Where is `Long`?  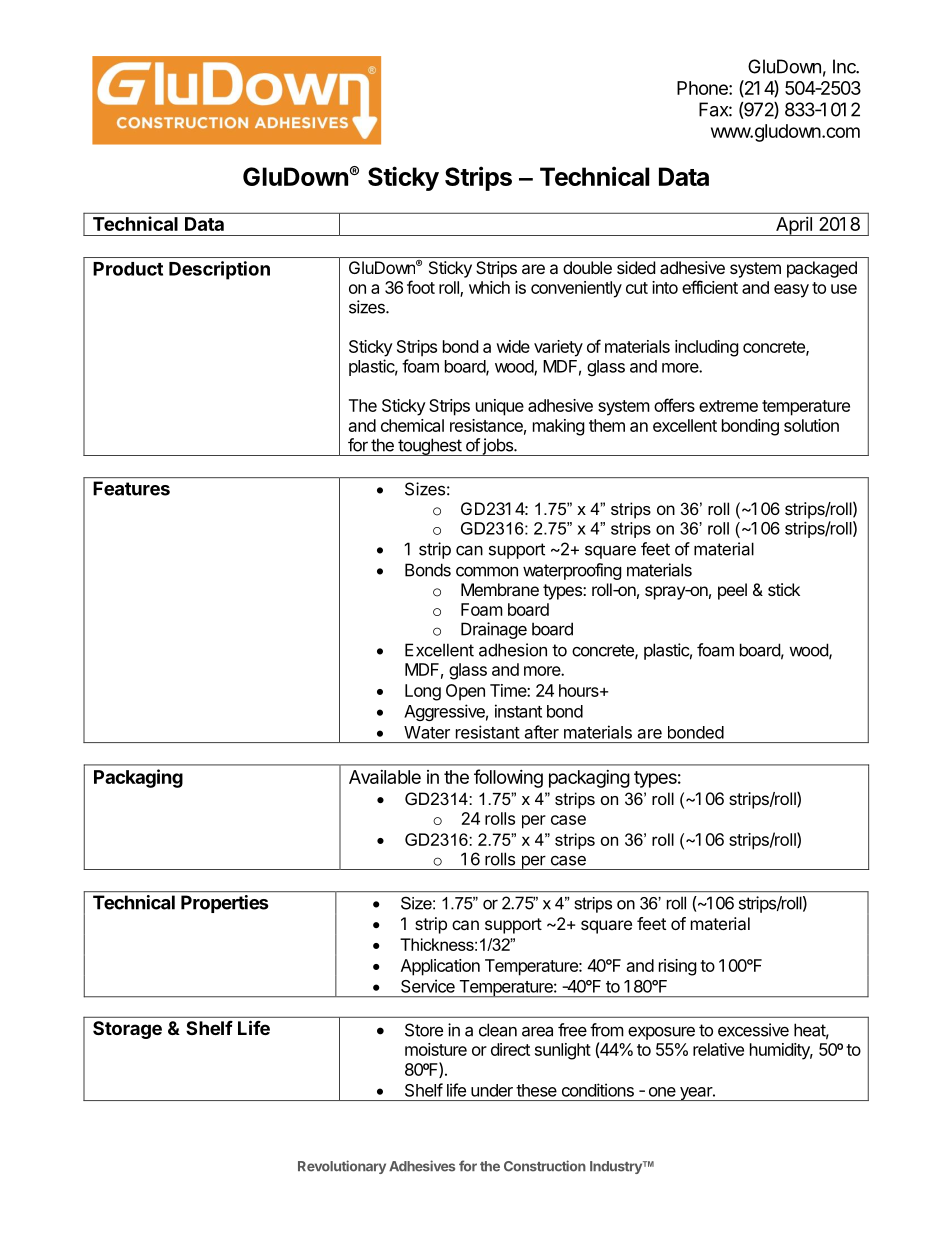
Long is located at coordinates (423, 692).
